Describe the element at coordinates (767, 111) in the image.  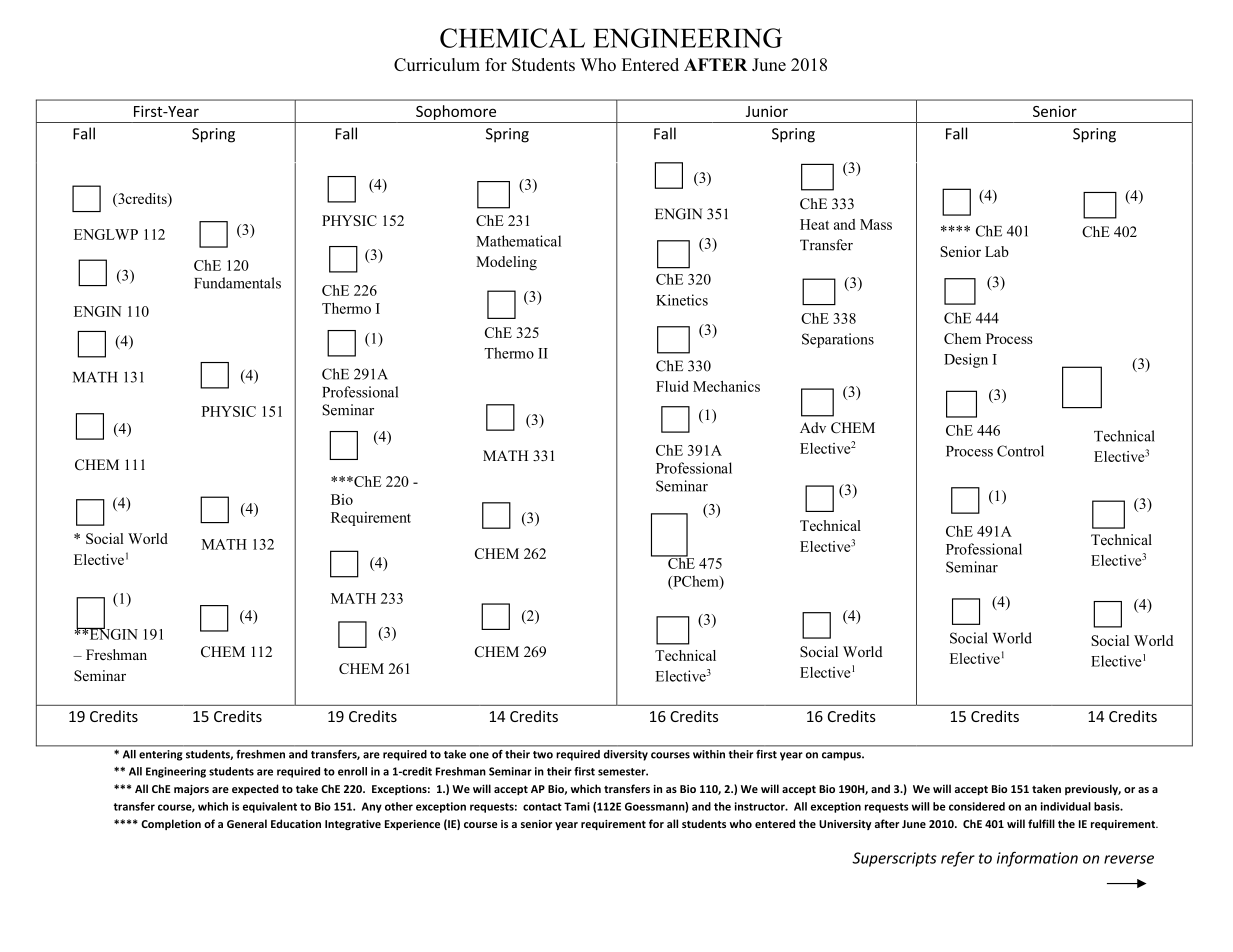
I see `Junior` at that location.
